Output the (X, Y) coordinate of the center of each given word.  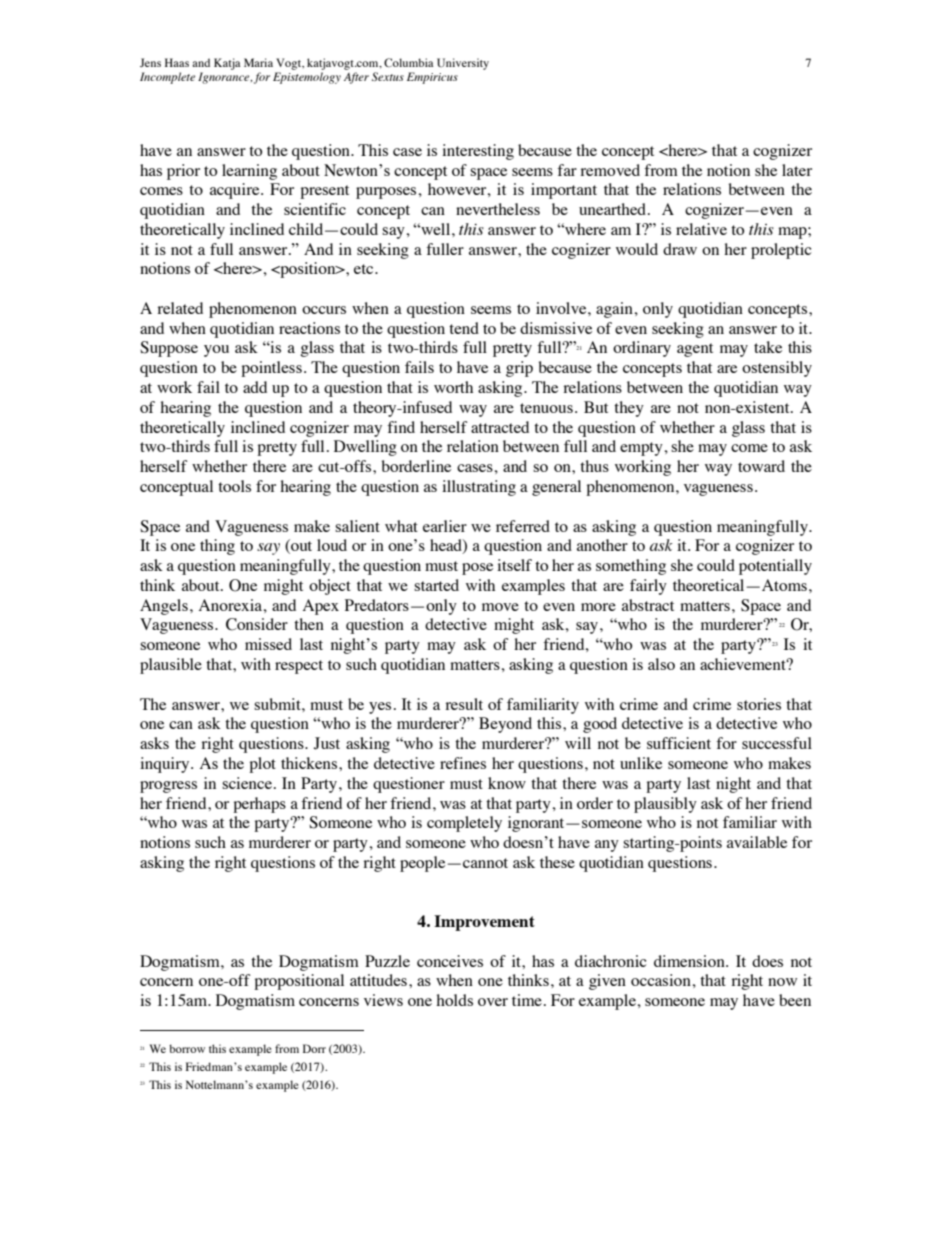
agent (695, 350)
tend (464, 328)
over (493, 1002)
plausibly (665, 805)
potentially (775, 567)
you (216, 351)
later (797, 170)
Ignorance (225, 78)
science (247, 783)
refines (463, 763)
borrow (187, 1048)
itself (514, 565)
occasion (662, 980)
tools (234, 486)
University (463, 64)
